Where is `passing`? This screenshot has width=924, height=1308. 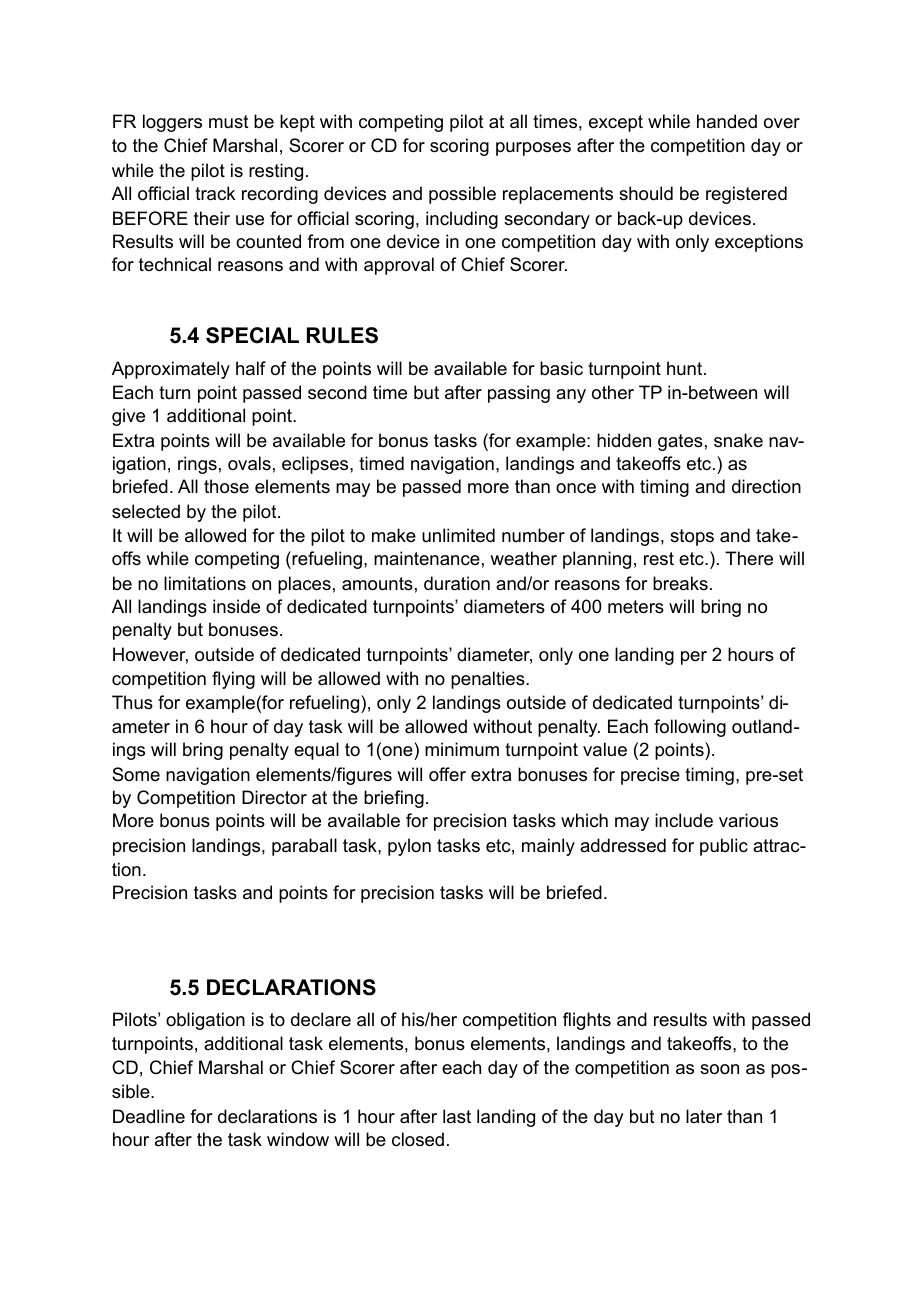 passing is located at coordinates (519, 394).
